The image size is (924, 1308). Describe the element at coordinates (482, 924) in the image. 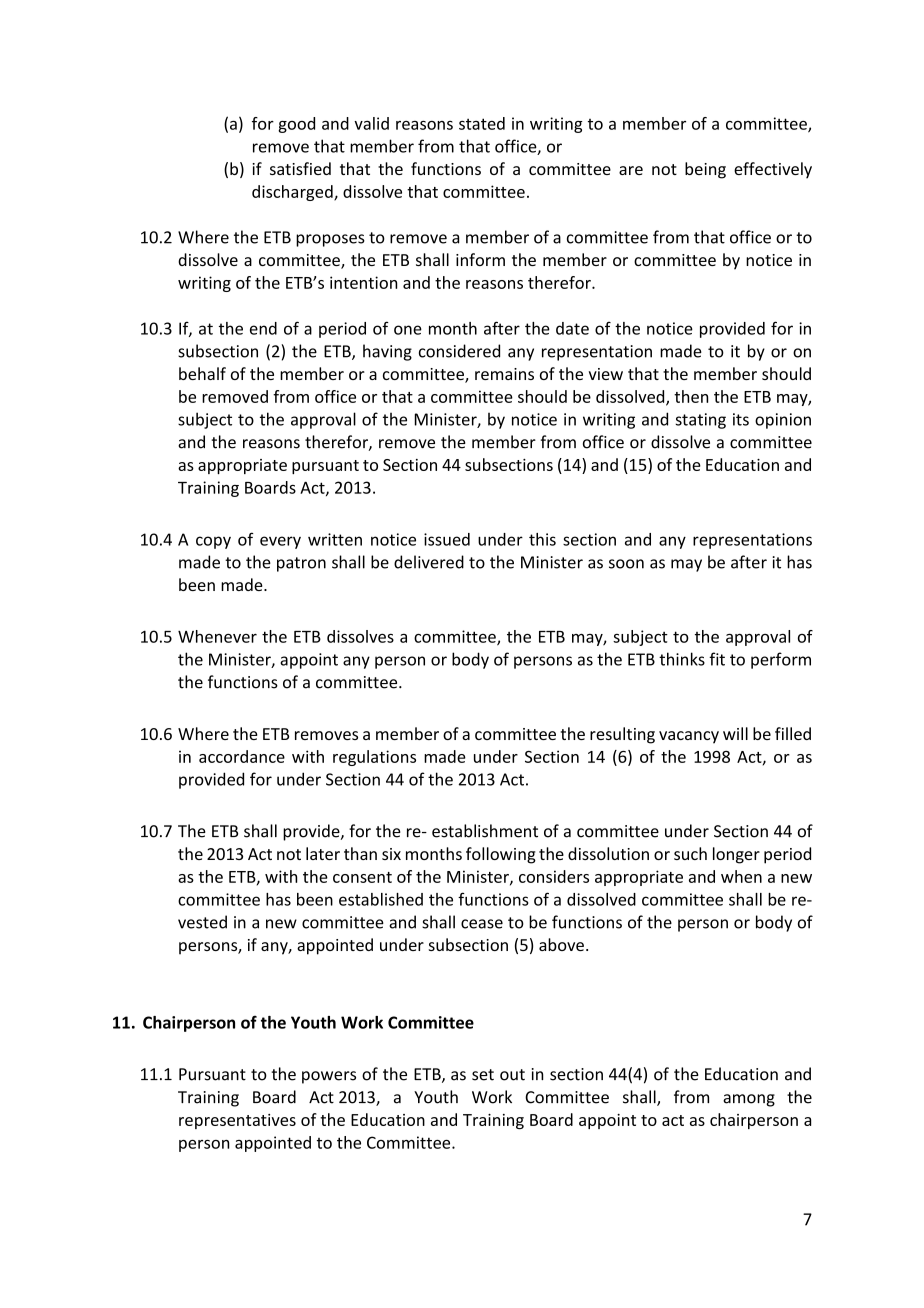

I see `cease` at that location.
